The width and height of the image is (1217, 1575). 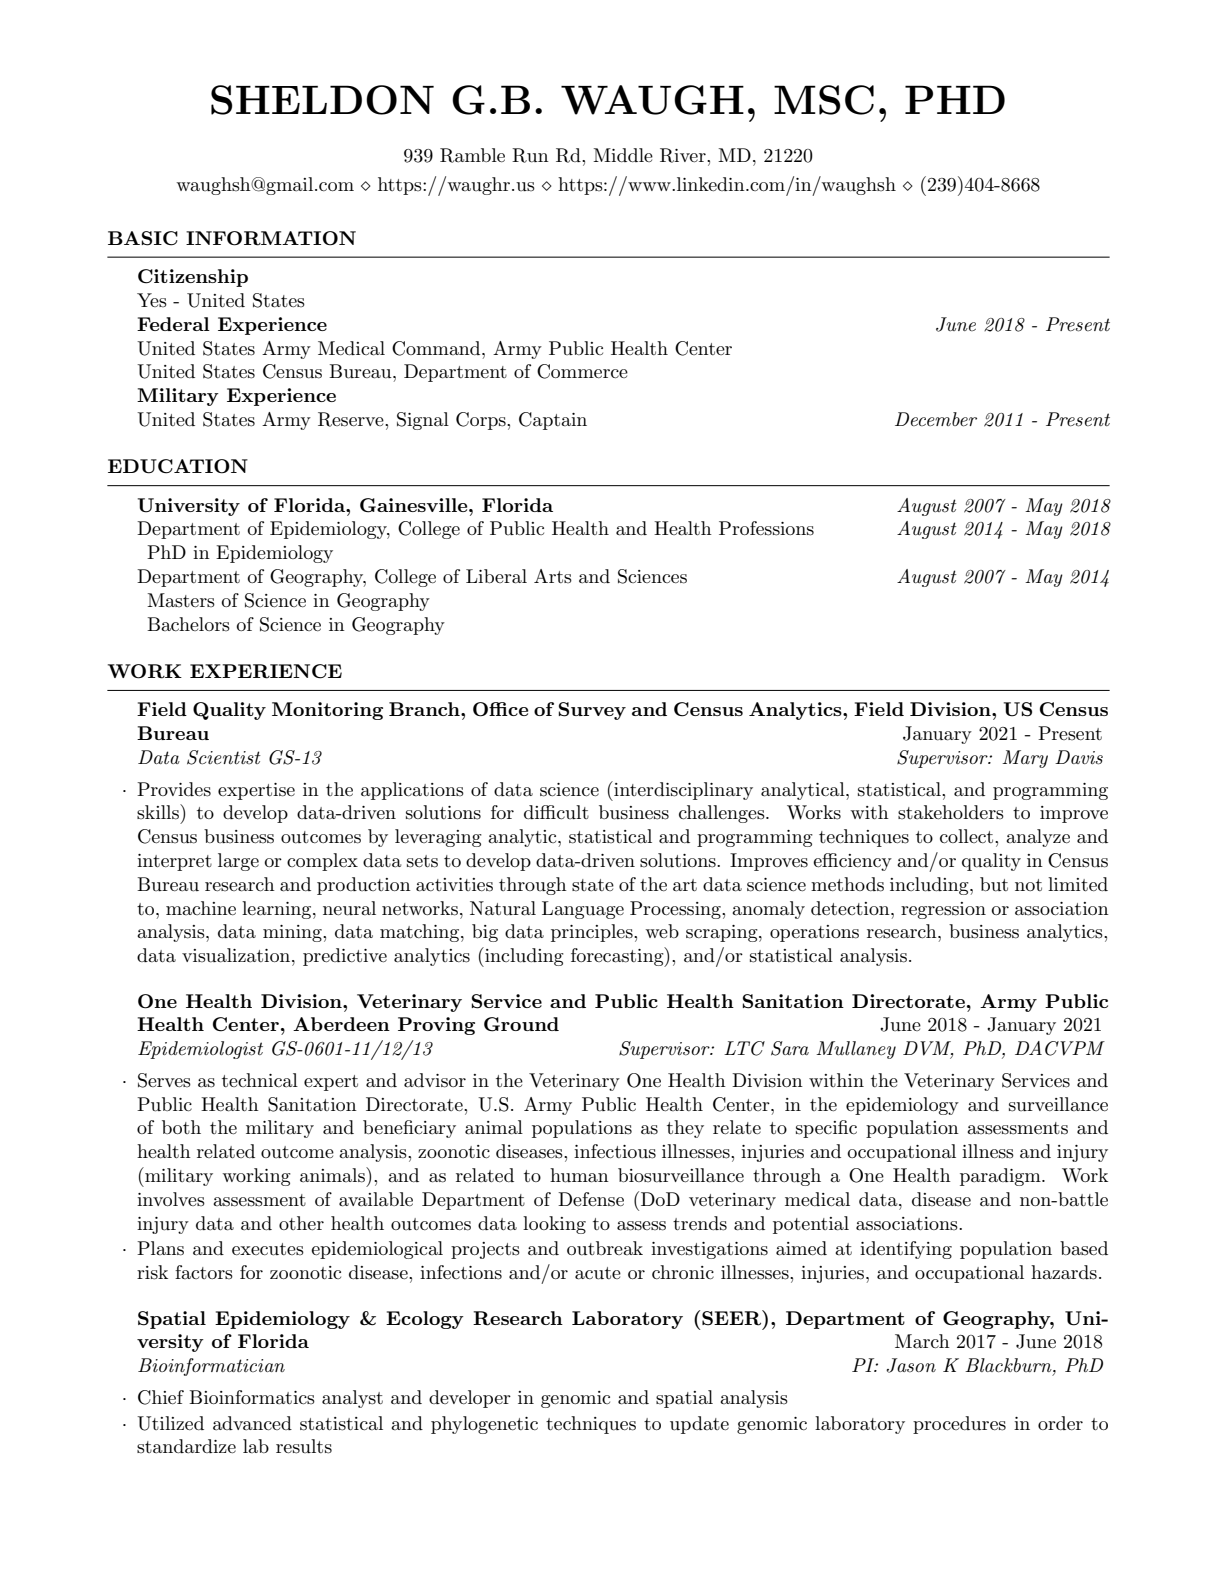 I want to click on MSC, so click(x=824, y=100).
